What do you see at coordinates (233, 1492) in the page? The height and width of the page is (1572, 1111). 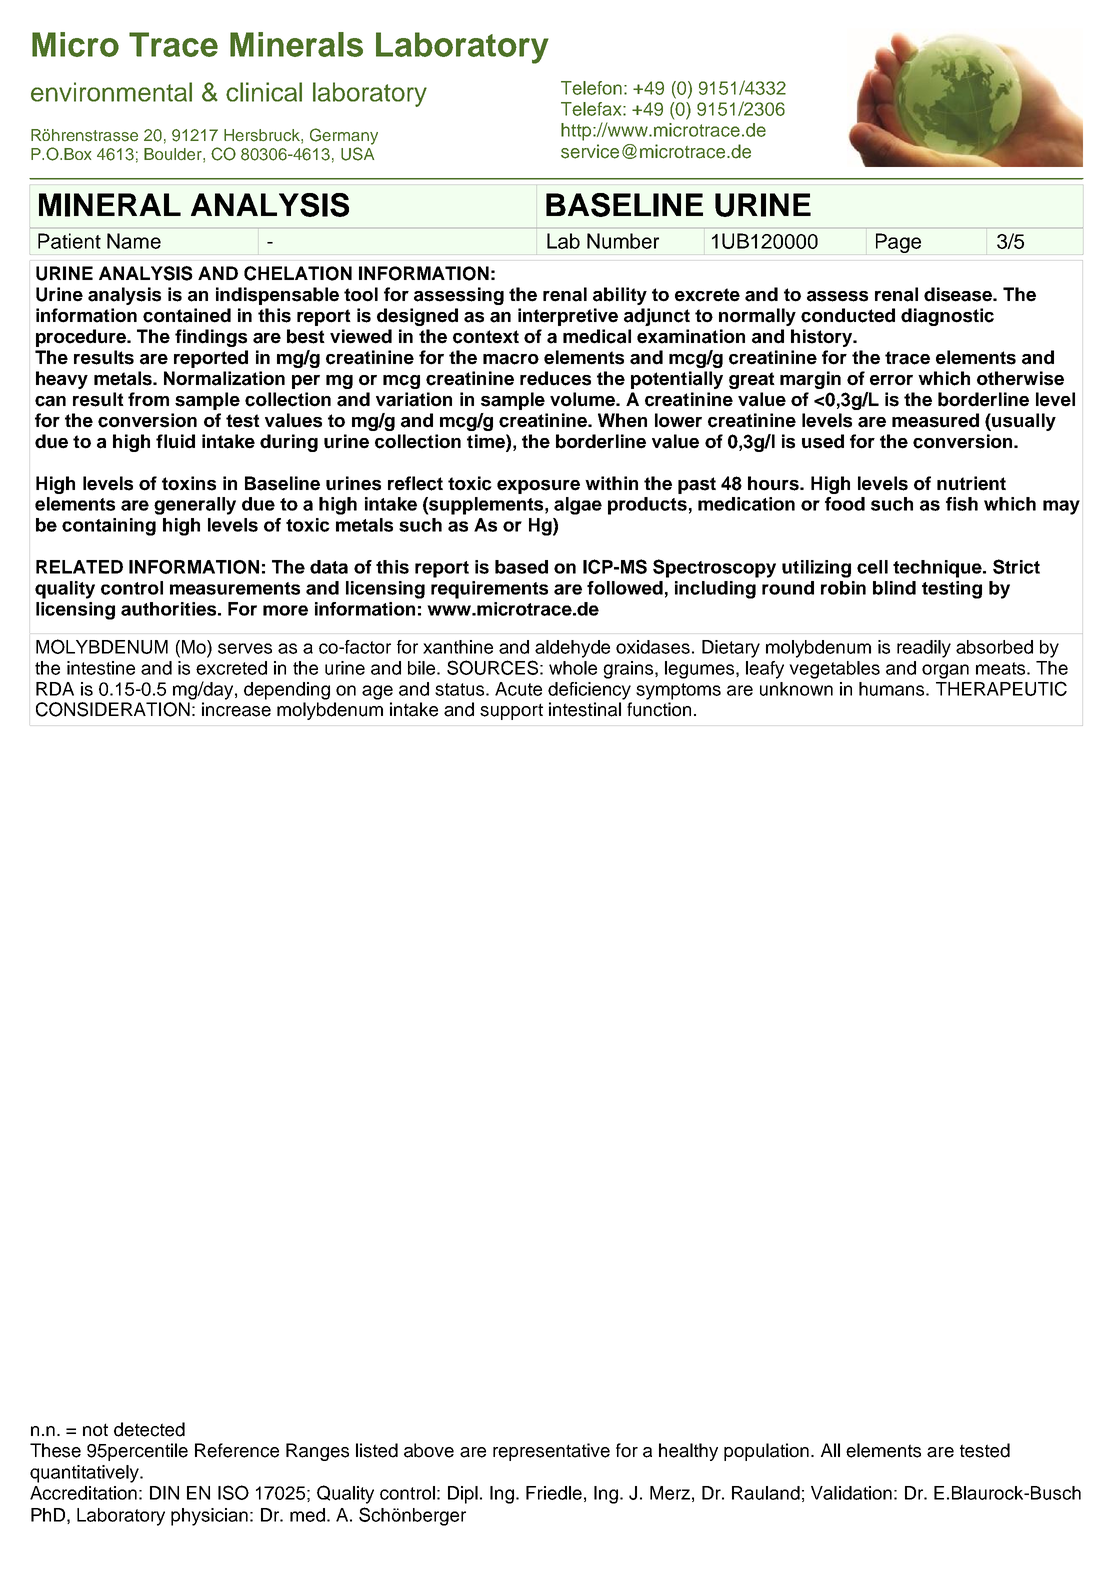 I see `ISO` at bounding box center [233, 1492].
